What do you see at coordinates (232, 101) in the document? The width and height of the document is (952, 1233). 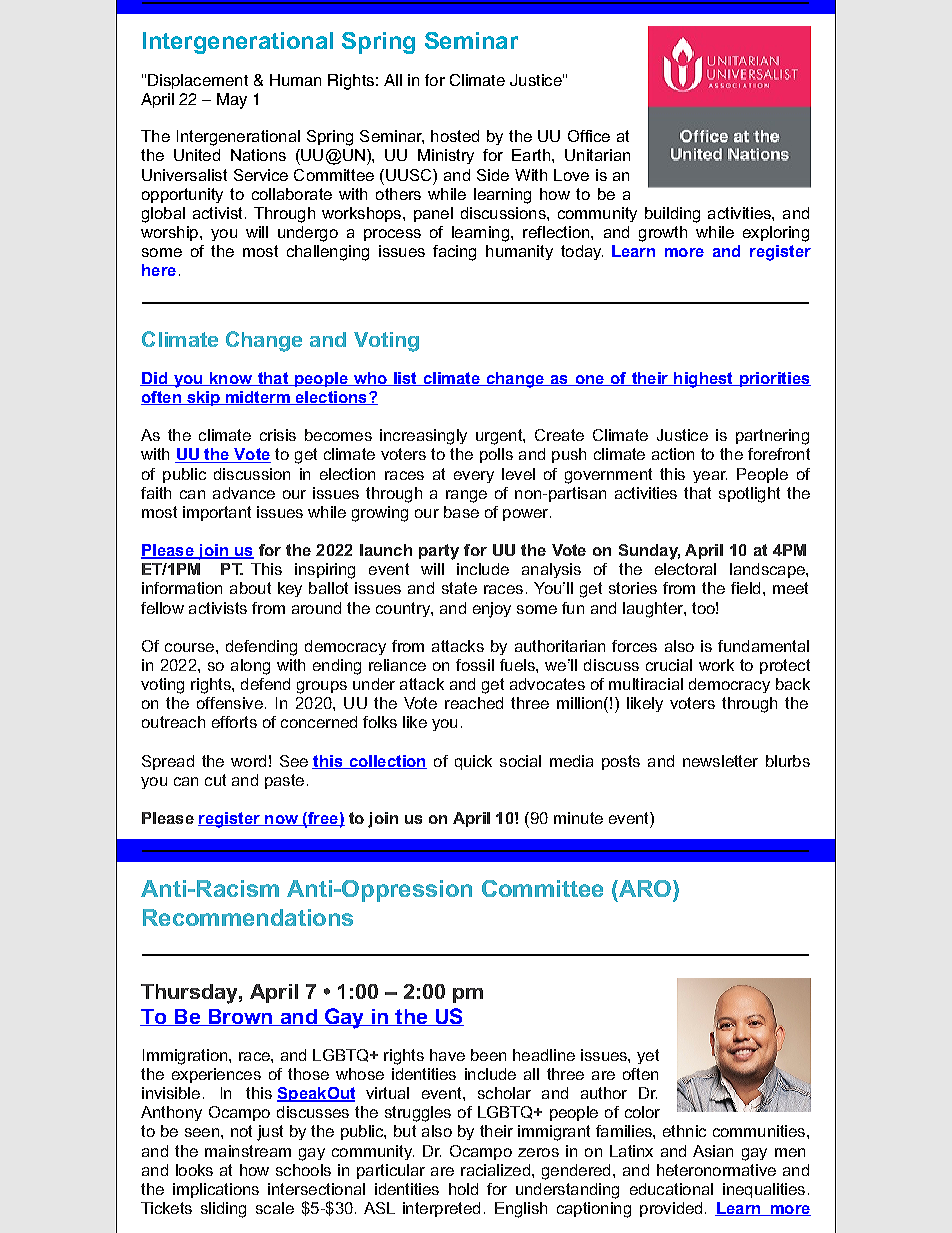 I see `May` at bounding box center [232, 101].
